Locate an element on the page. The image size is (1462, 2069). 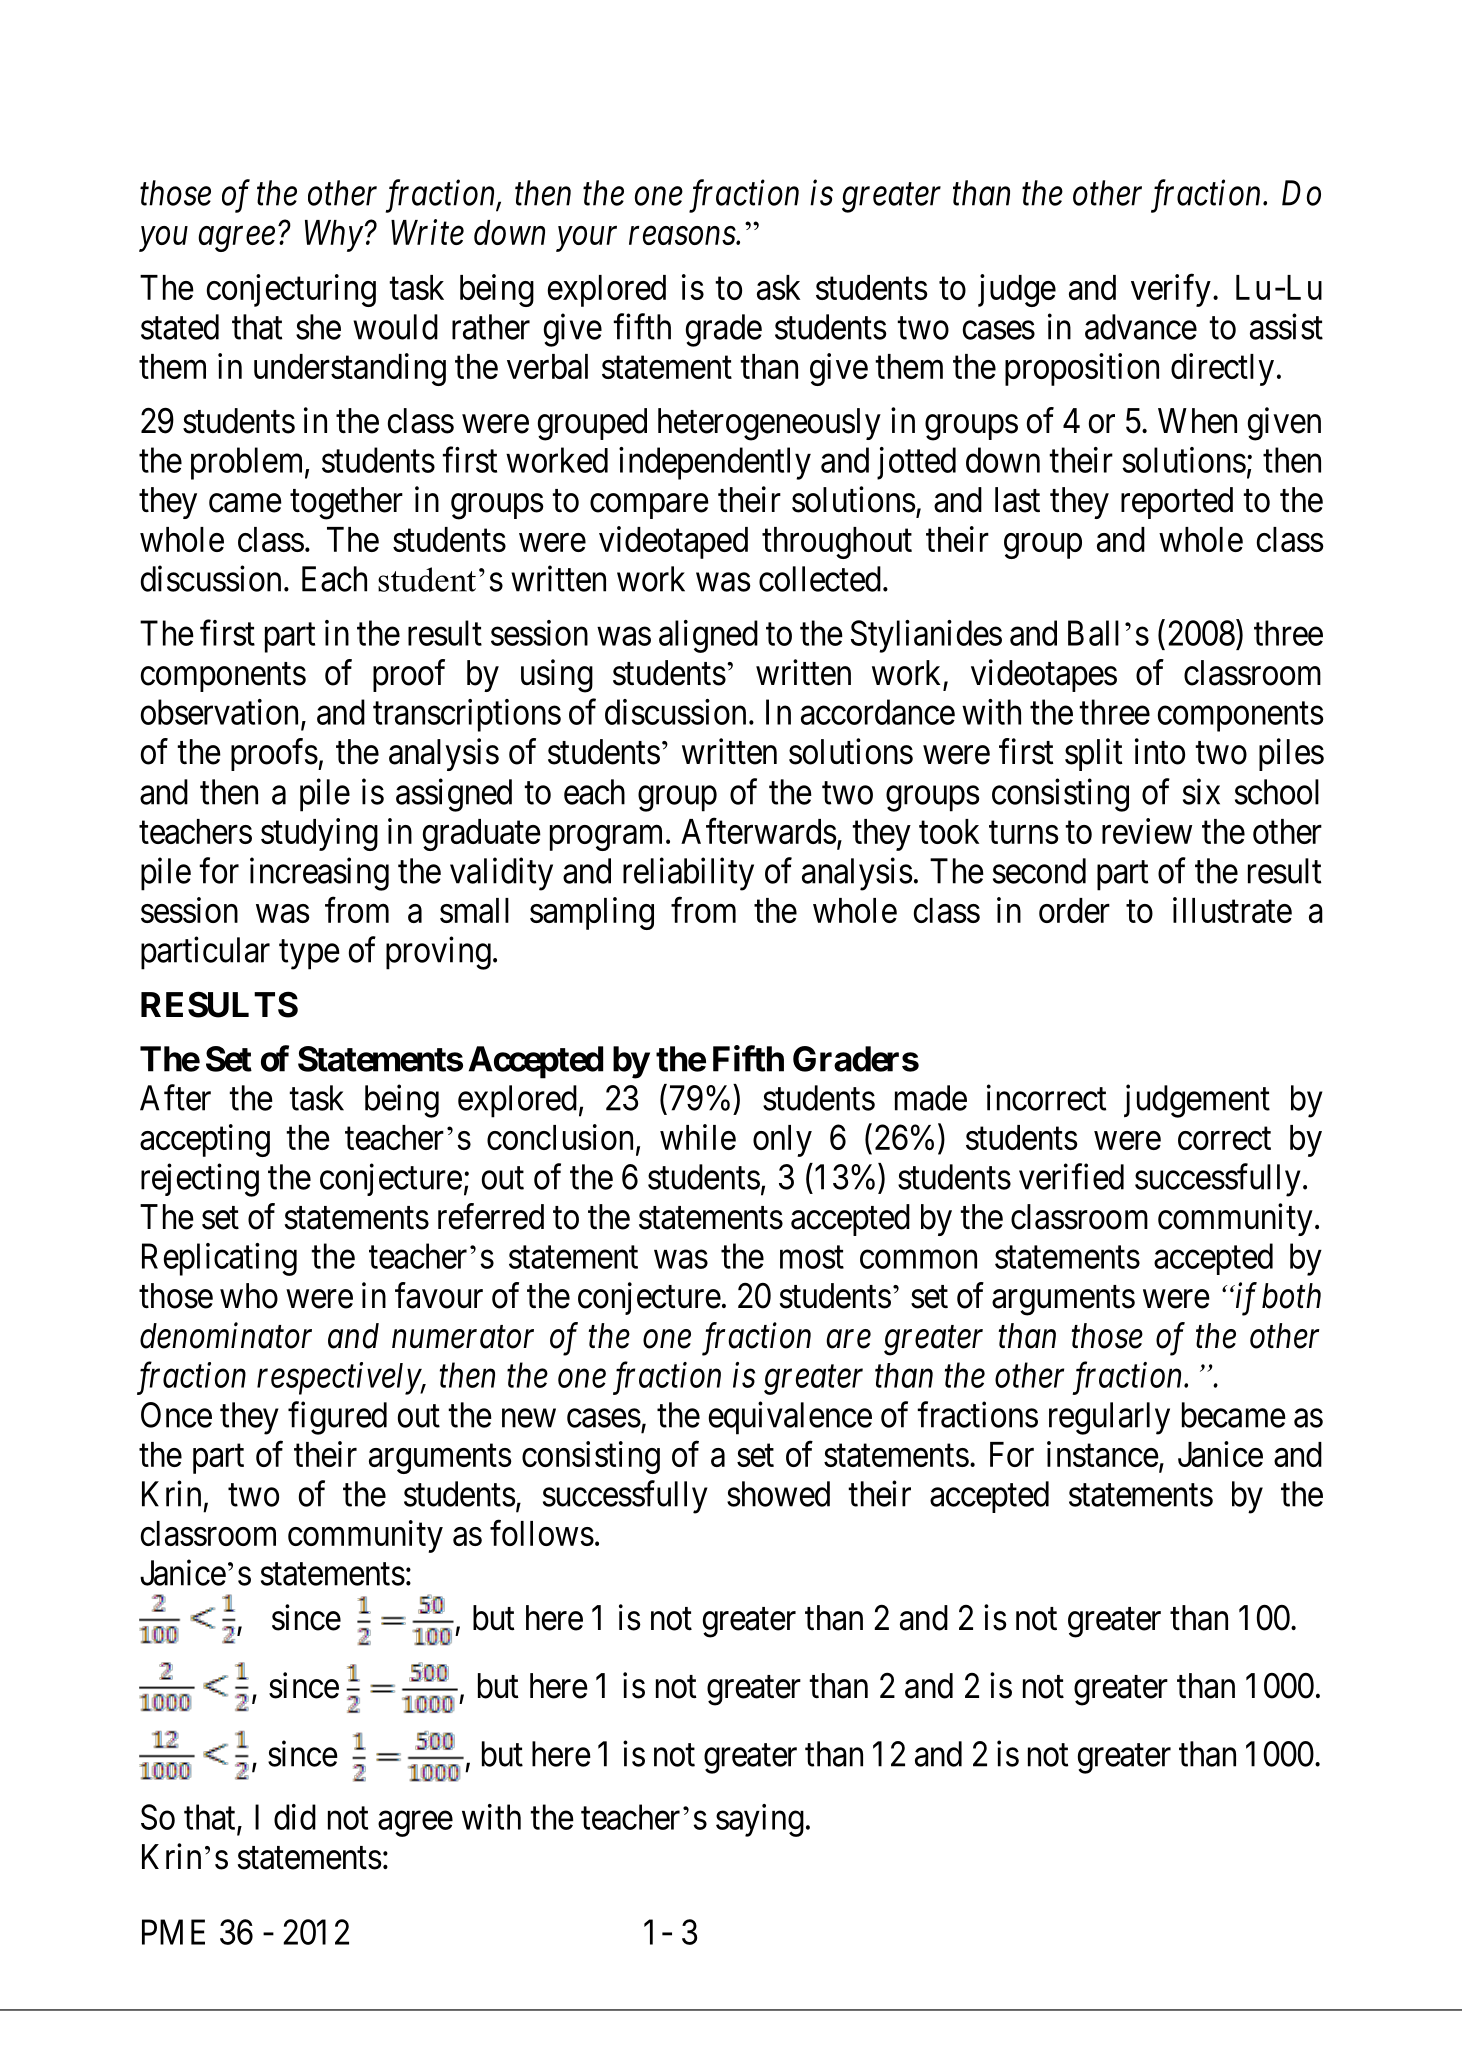
did is located at coordinates (295, 1817).
